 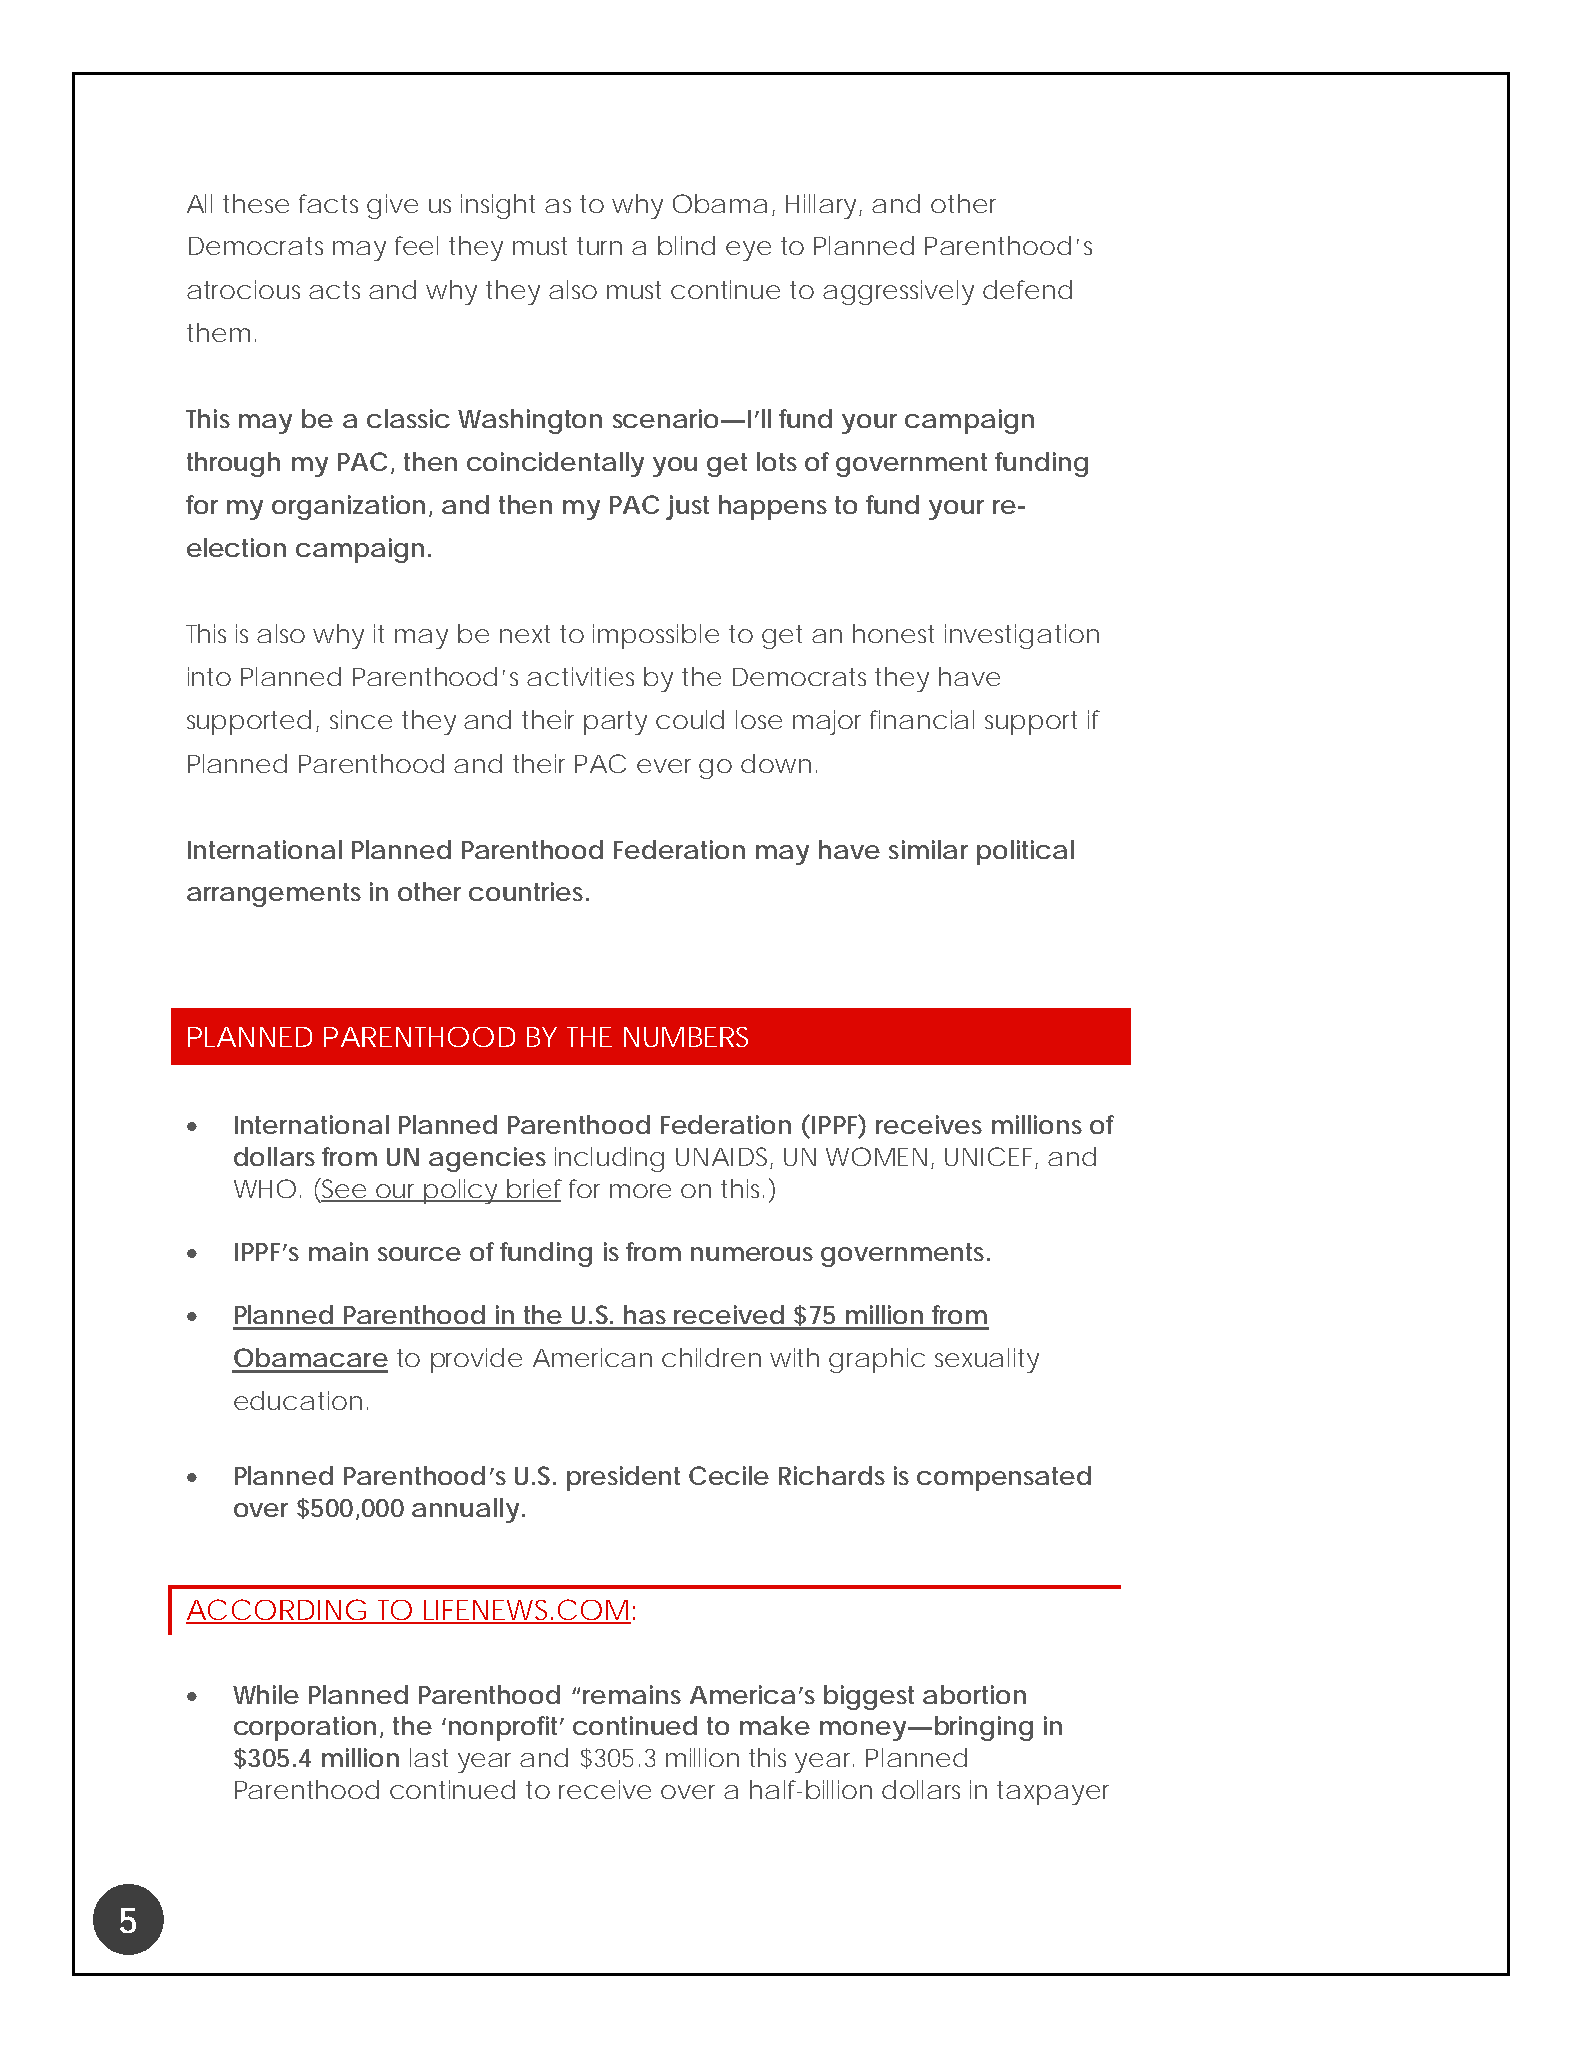 What do you see at coordinates (506, 1728) in the screenshot?
I see `nonprofit` at bounding box center [506, 1728].
